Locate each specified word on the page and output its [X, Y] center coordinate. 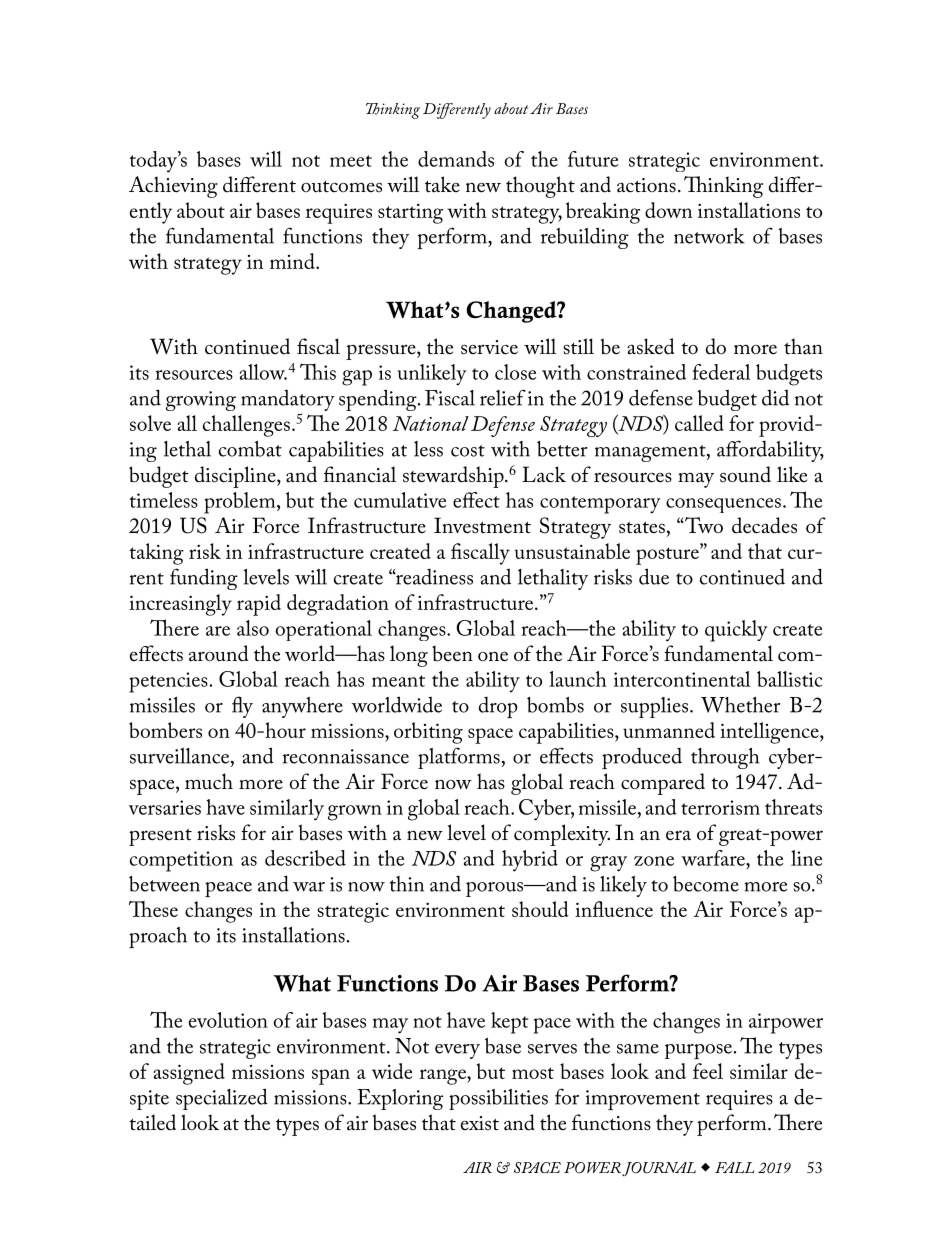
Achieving [173, 187]
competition [181, 861]
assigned [189, 1074]
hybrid [530, 861]
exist [480, 1123]
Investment [482, 525]
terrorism [720, 807]
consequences [723, 505]
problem [241, 503]
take [442, 184]
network [709, 236]
